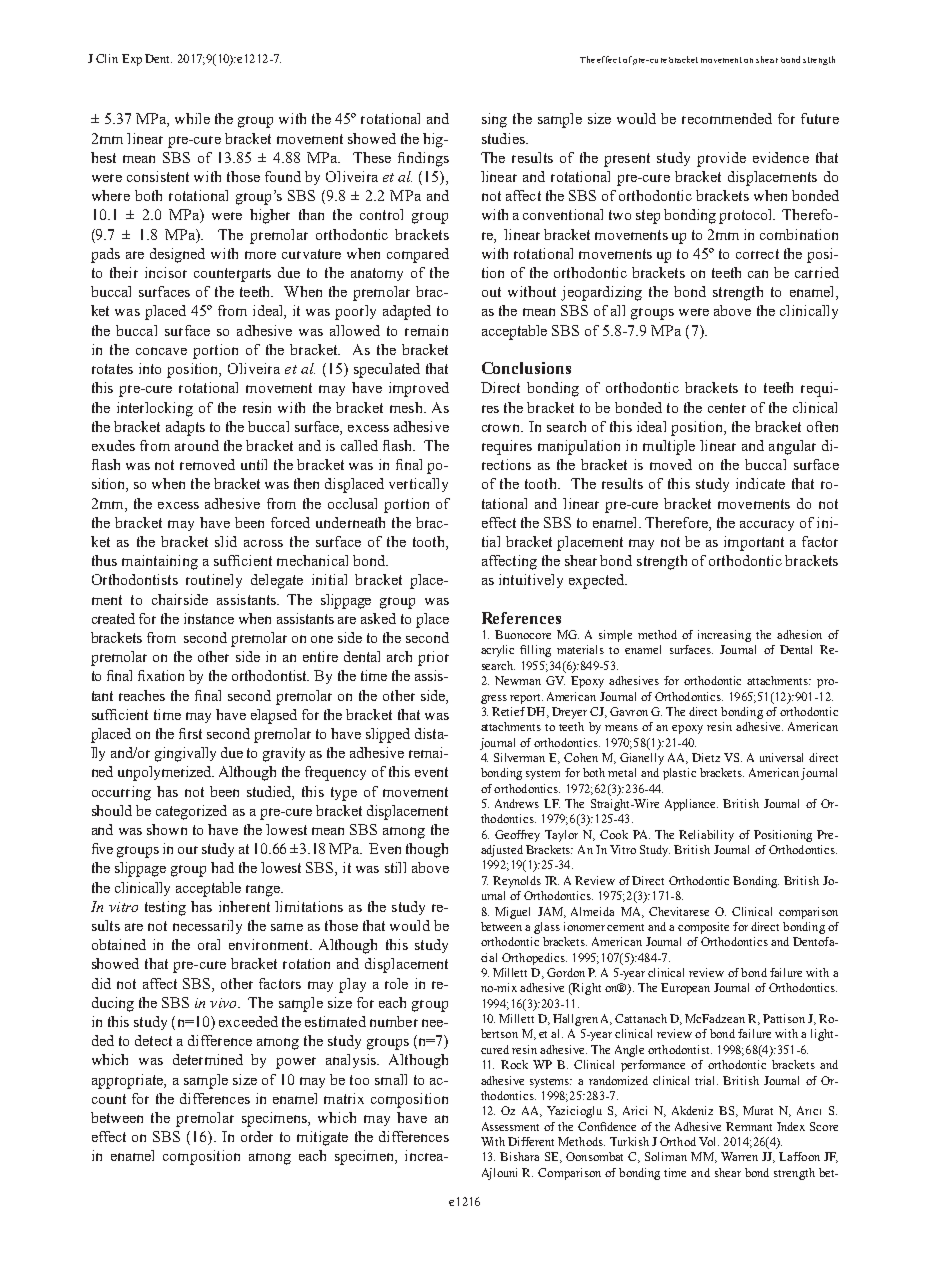 The height and width of the page is (1270, 952). Describe the element at coordinates (418, 485) in the page. I see `vertically` at that location.
